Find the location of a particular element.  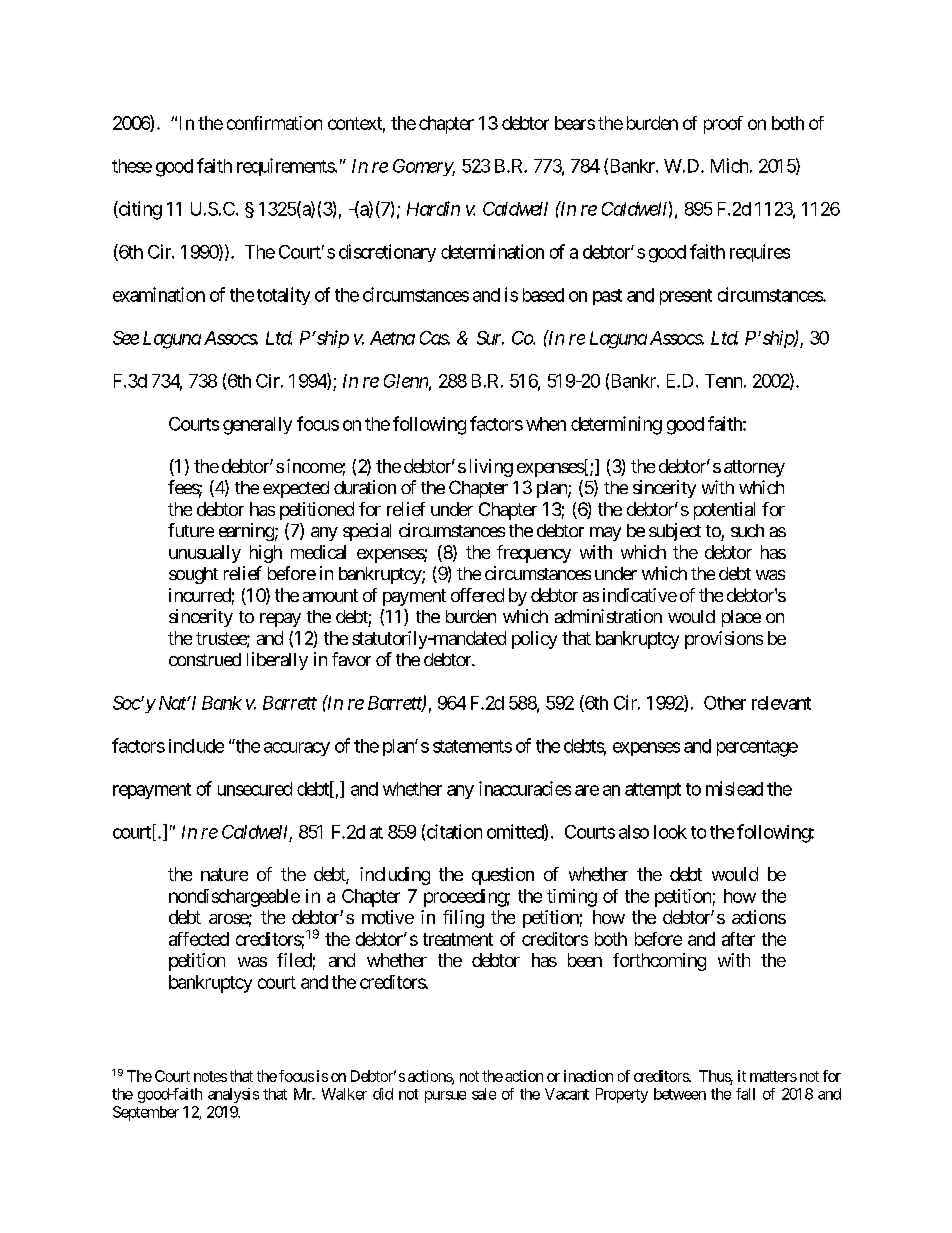

generally is located at coordinates (257, 426).
